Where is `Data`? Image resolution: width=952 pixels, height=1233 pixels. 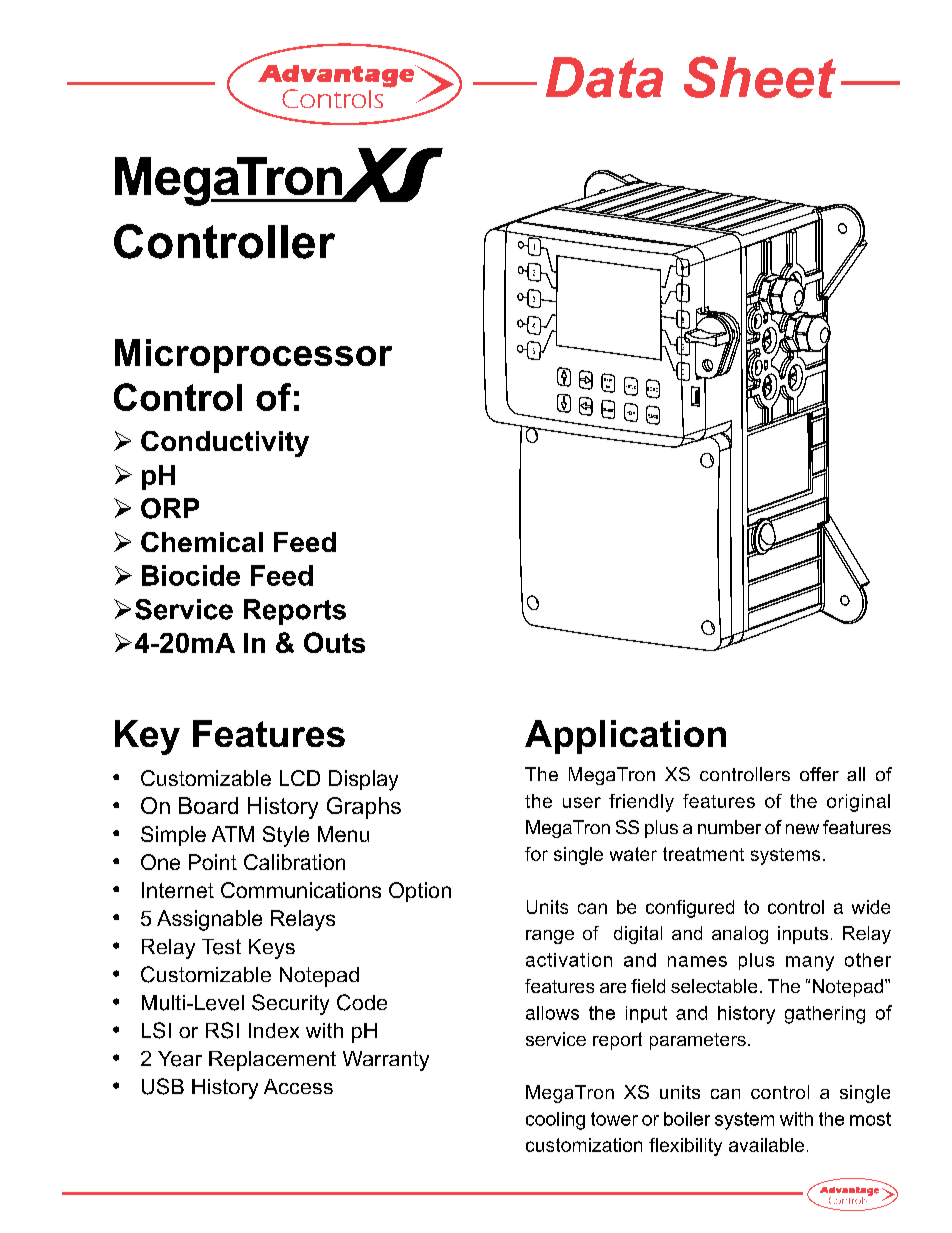
Data is located at coordinates (604, 77).
